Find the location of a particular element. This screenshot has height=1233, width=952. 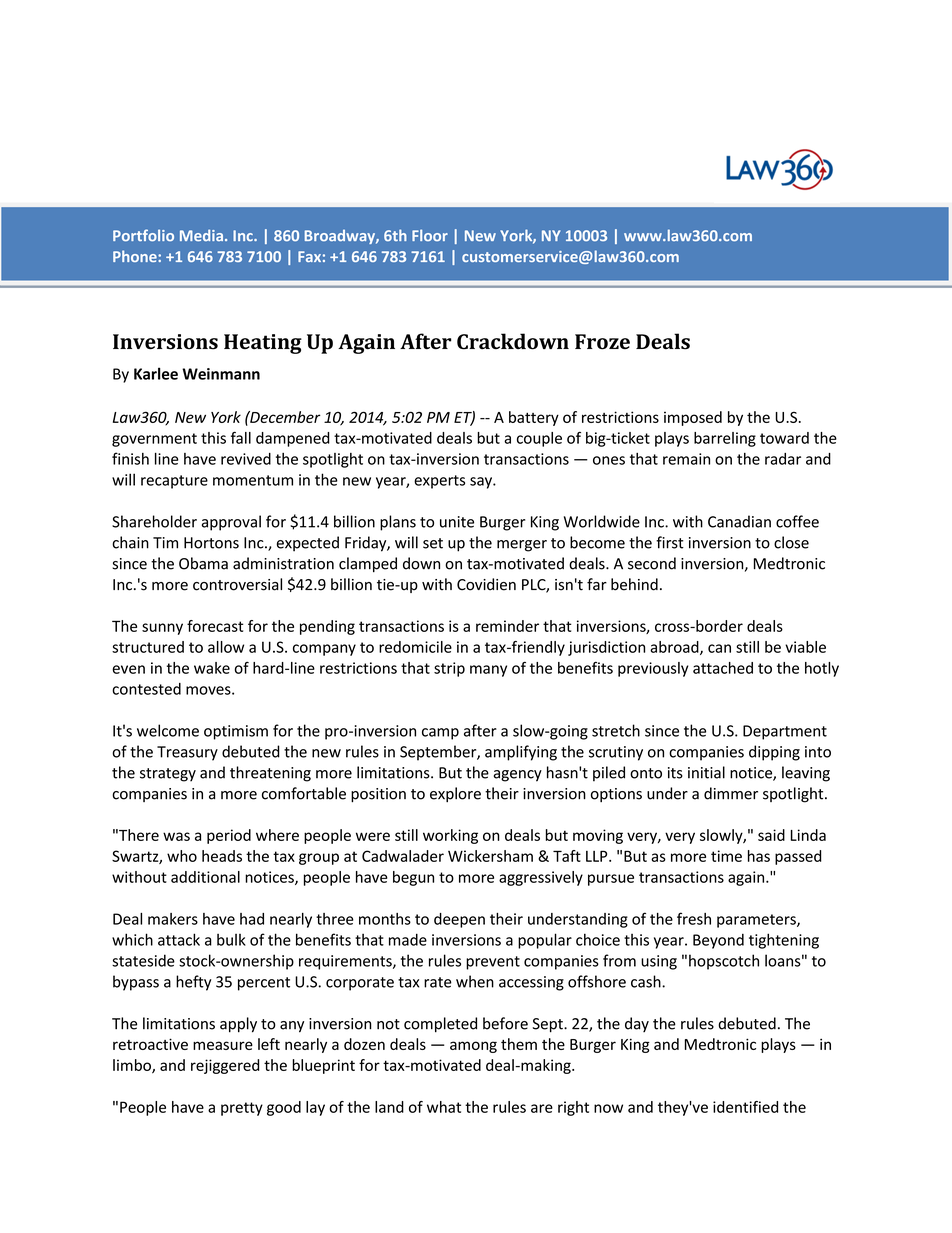

pretty is located at coordinates (242, 1109).
